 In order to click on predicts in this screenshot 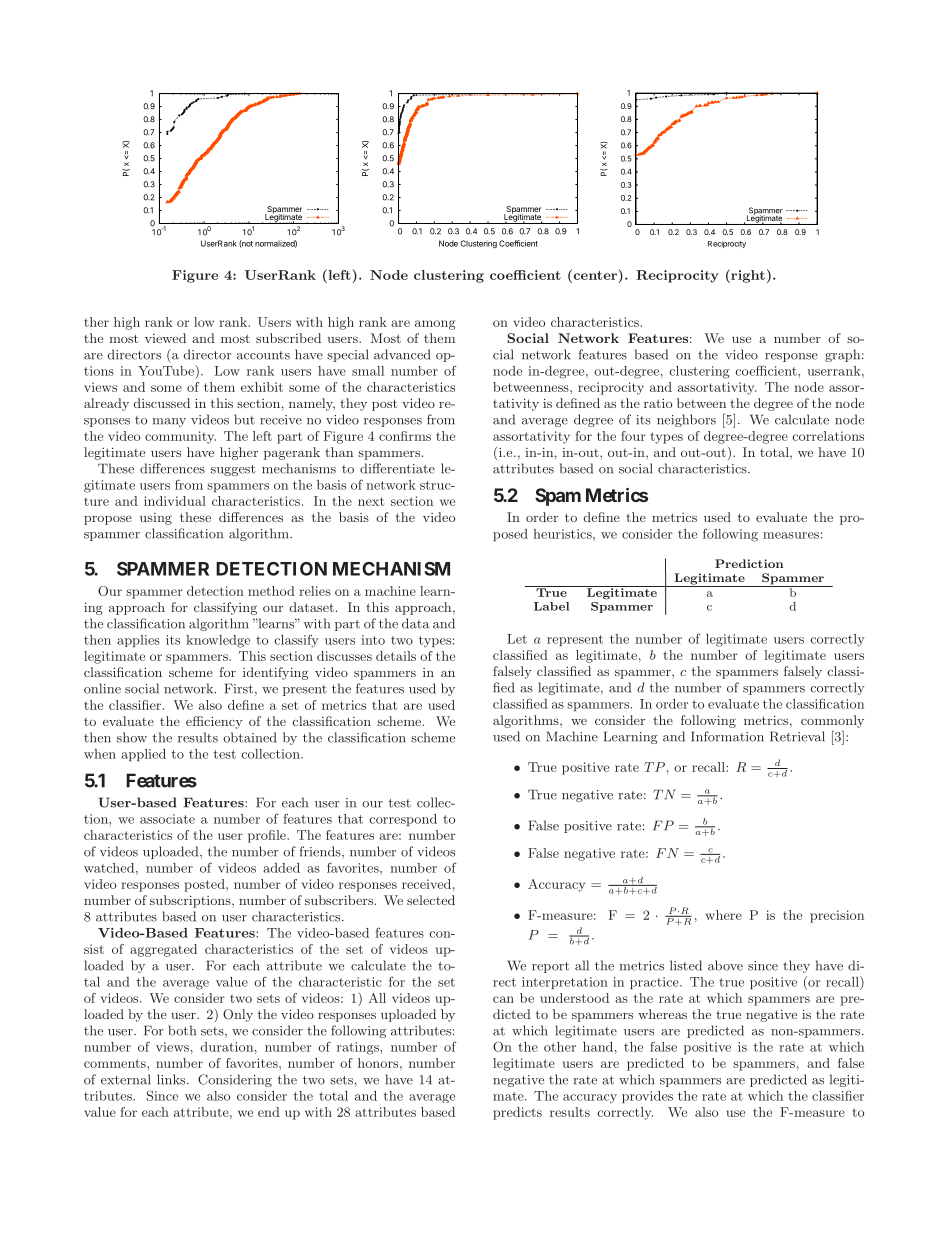, I will do `click(517, 1113)`.
